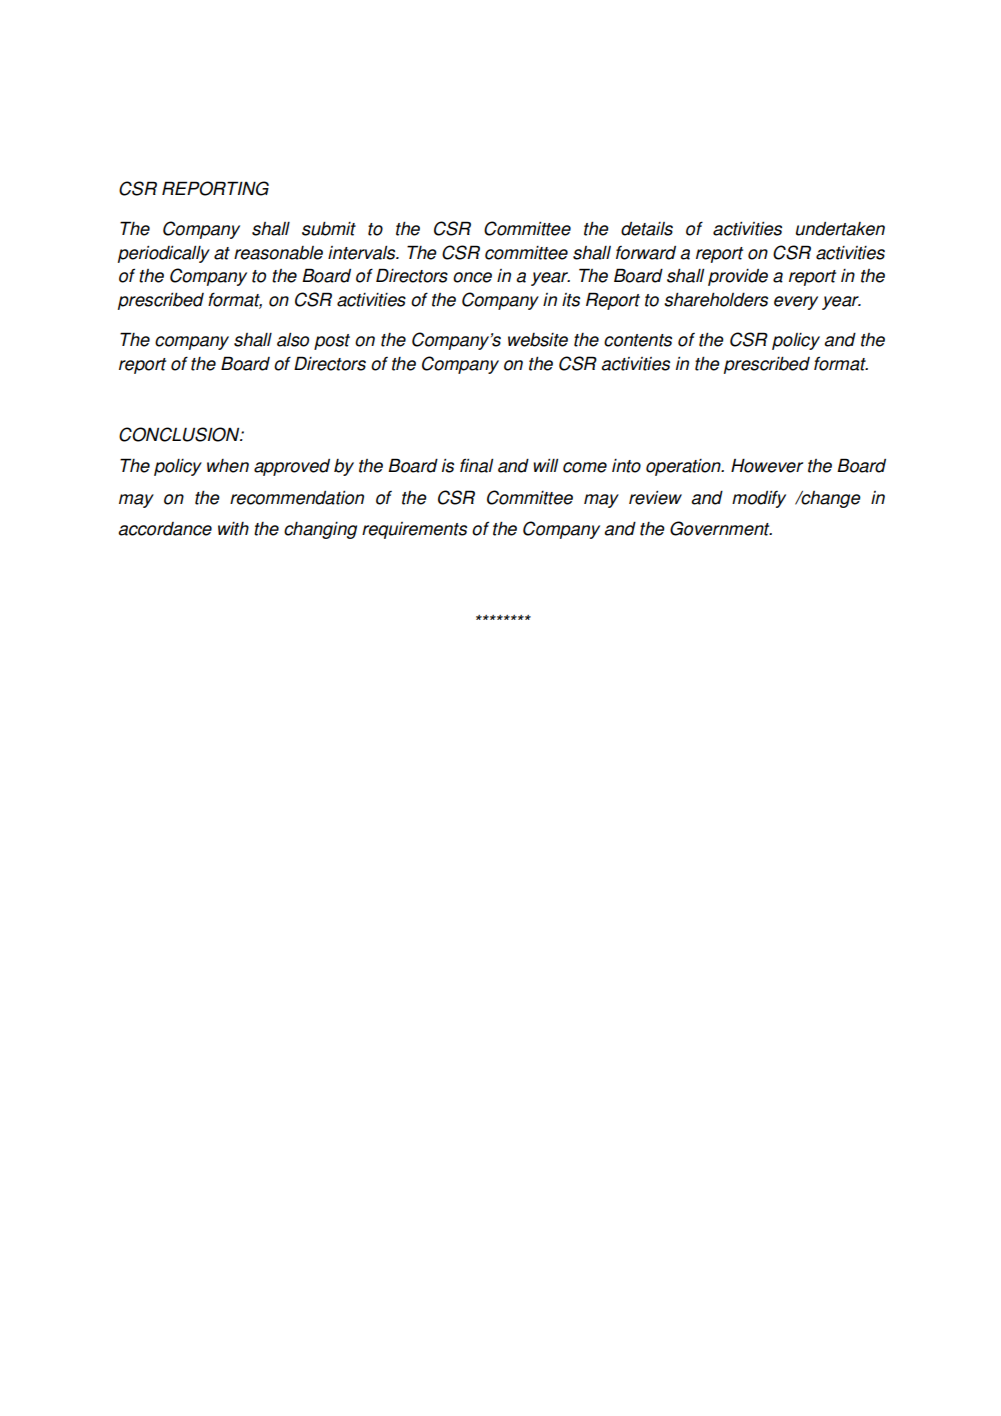 The image size is (1001, 1416). I want to click on final, so click(476, 465).
